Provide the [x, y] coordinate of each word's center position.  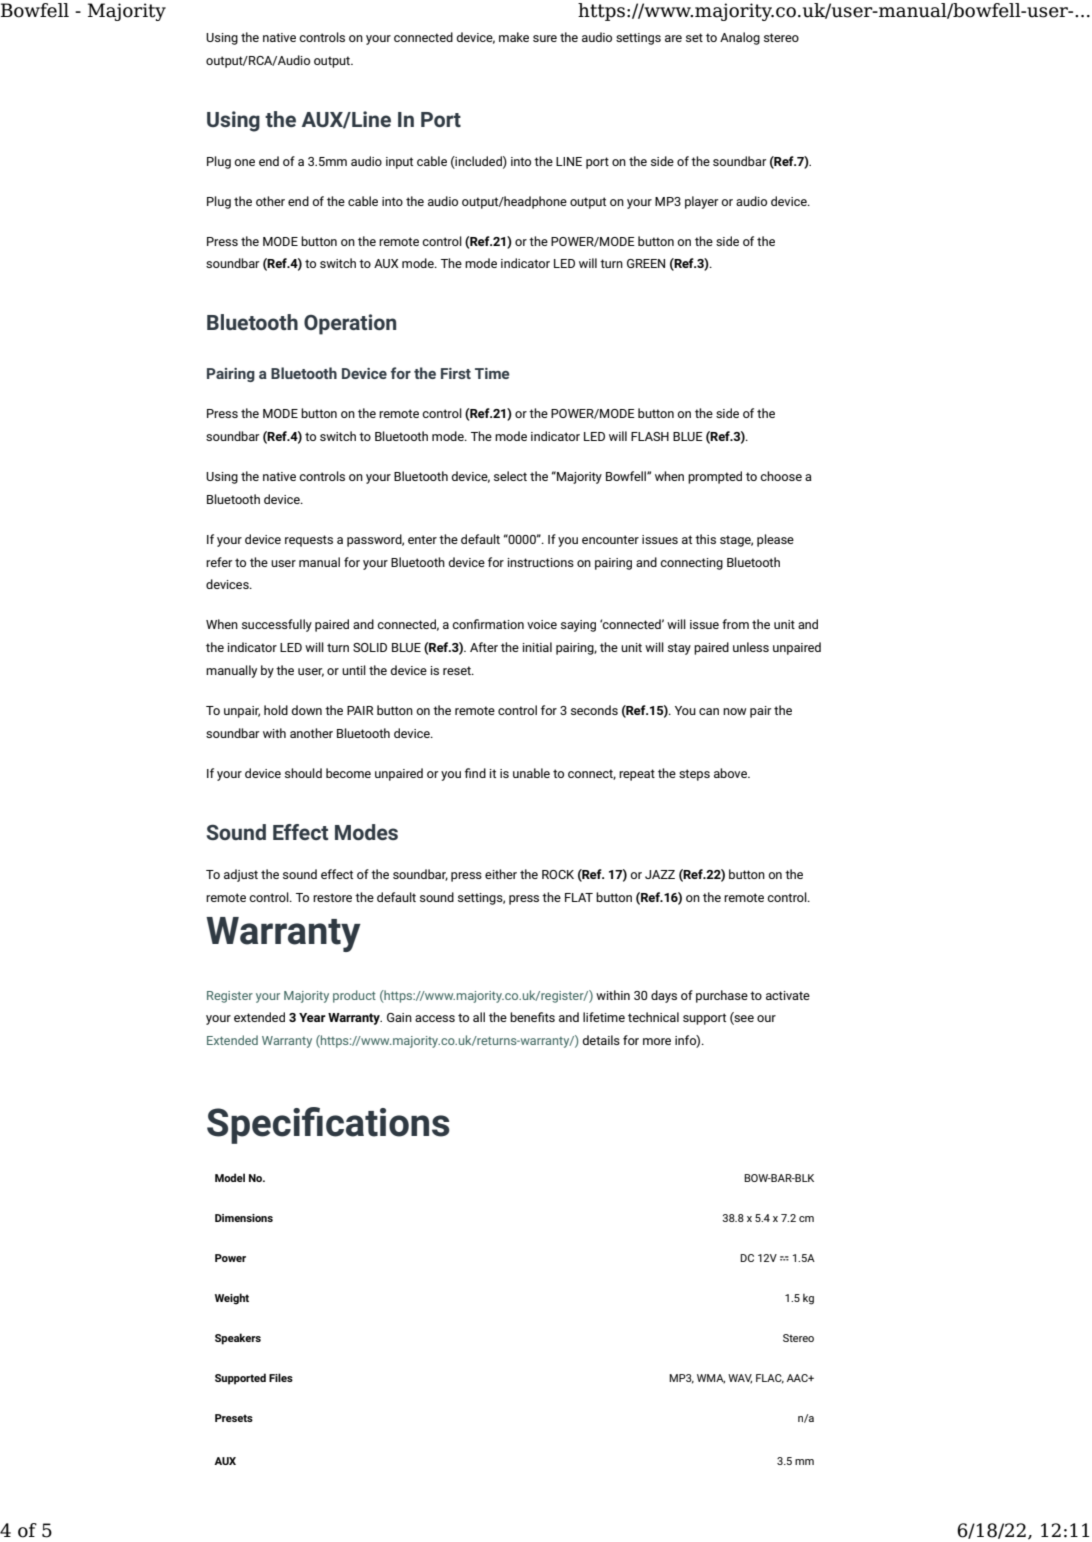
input [399, 163]
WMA [711, 1379]
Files [281, 1377]
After [484, 647]
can [709, 711]
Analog [740, 38]
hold [276, 710]
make [514, 37]
